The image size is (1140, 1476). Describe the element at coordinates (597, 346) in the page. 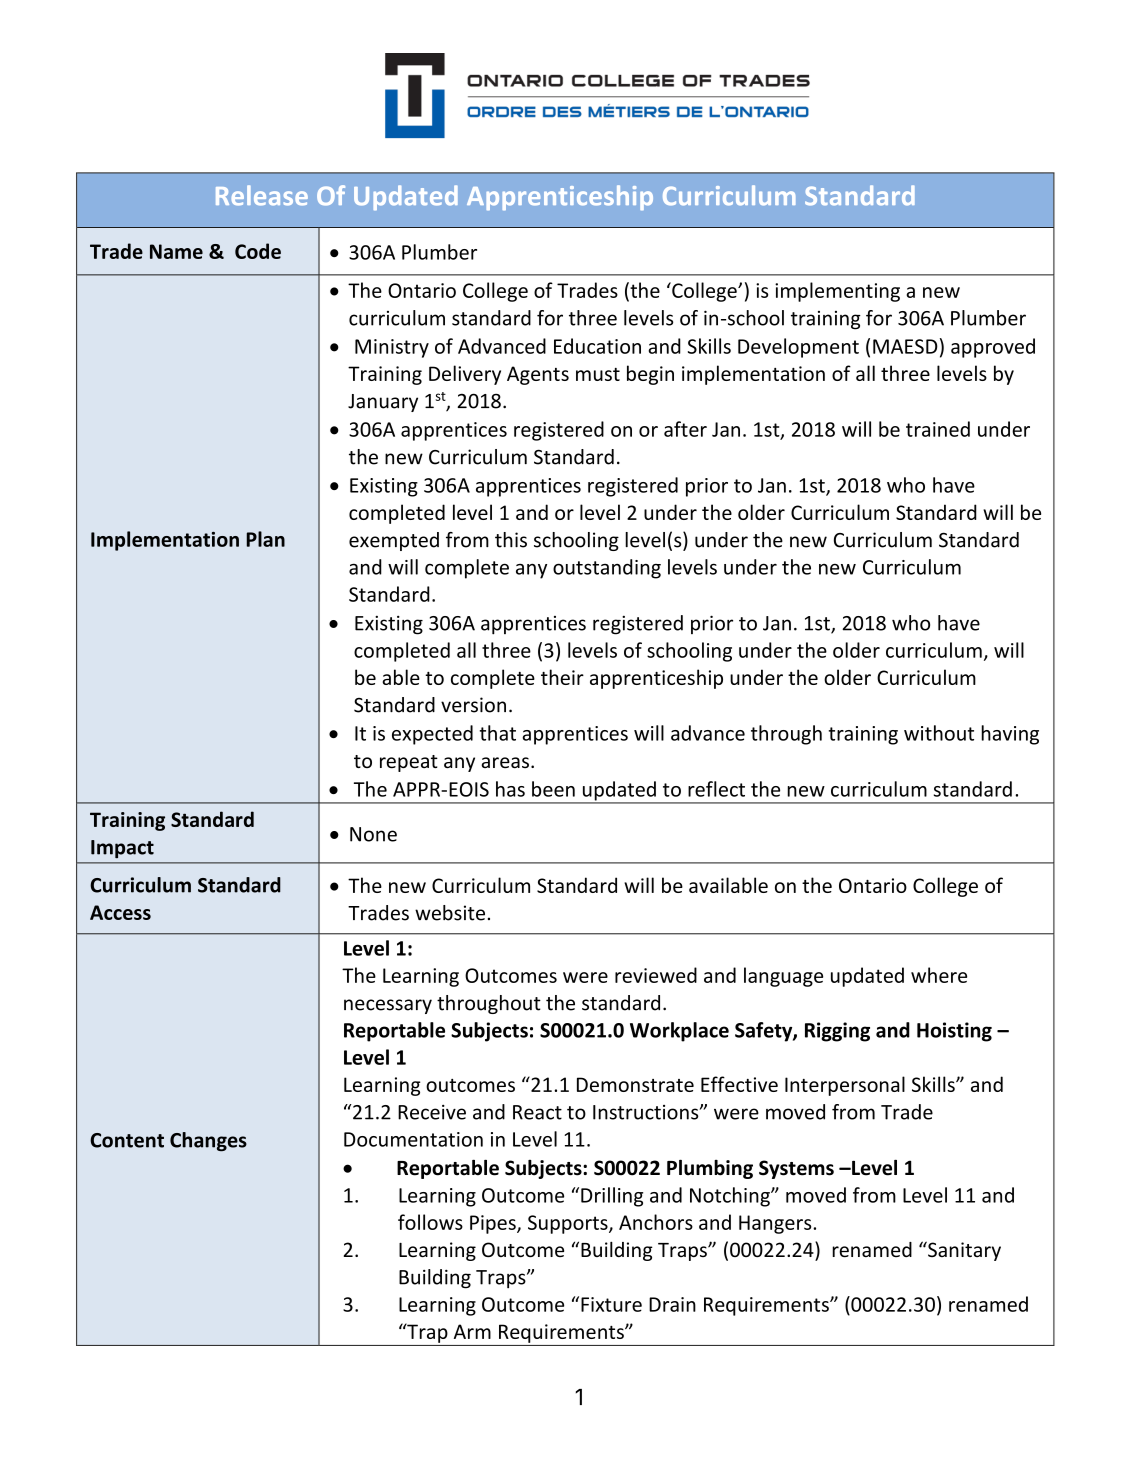

I see `Education` at that location.
